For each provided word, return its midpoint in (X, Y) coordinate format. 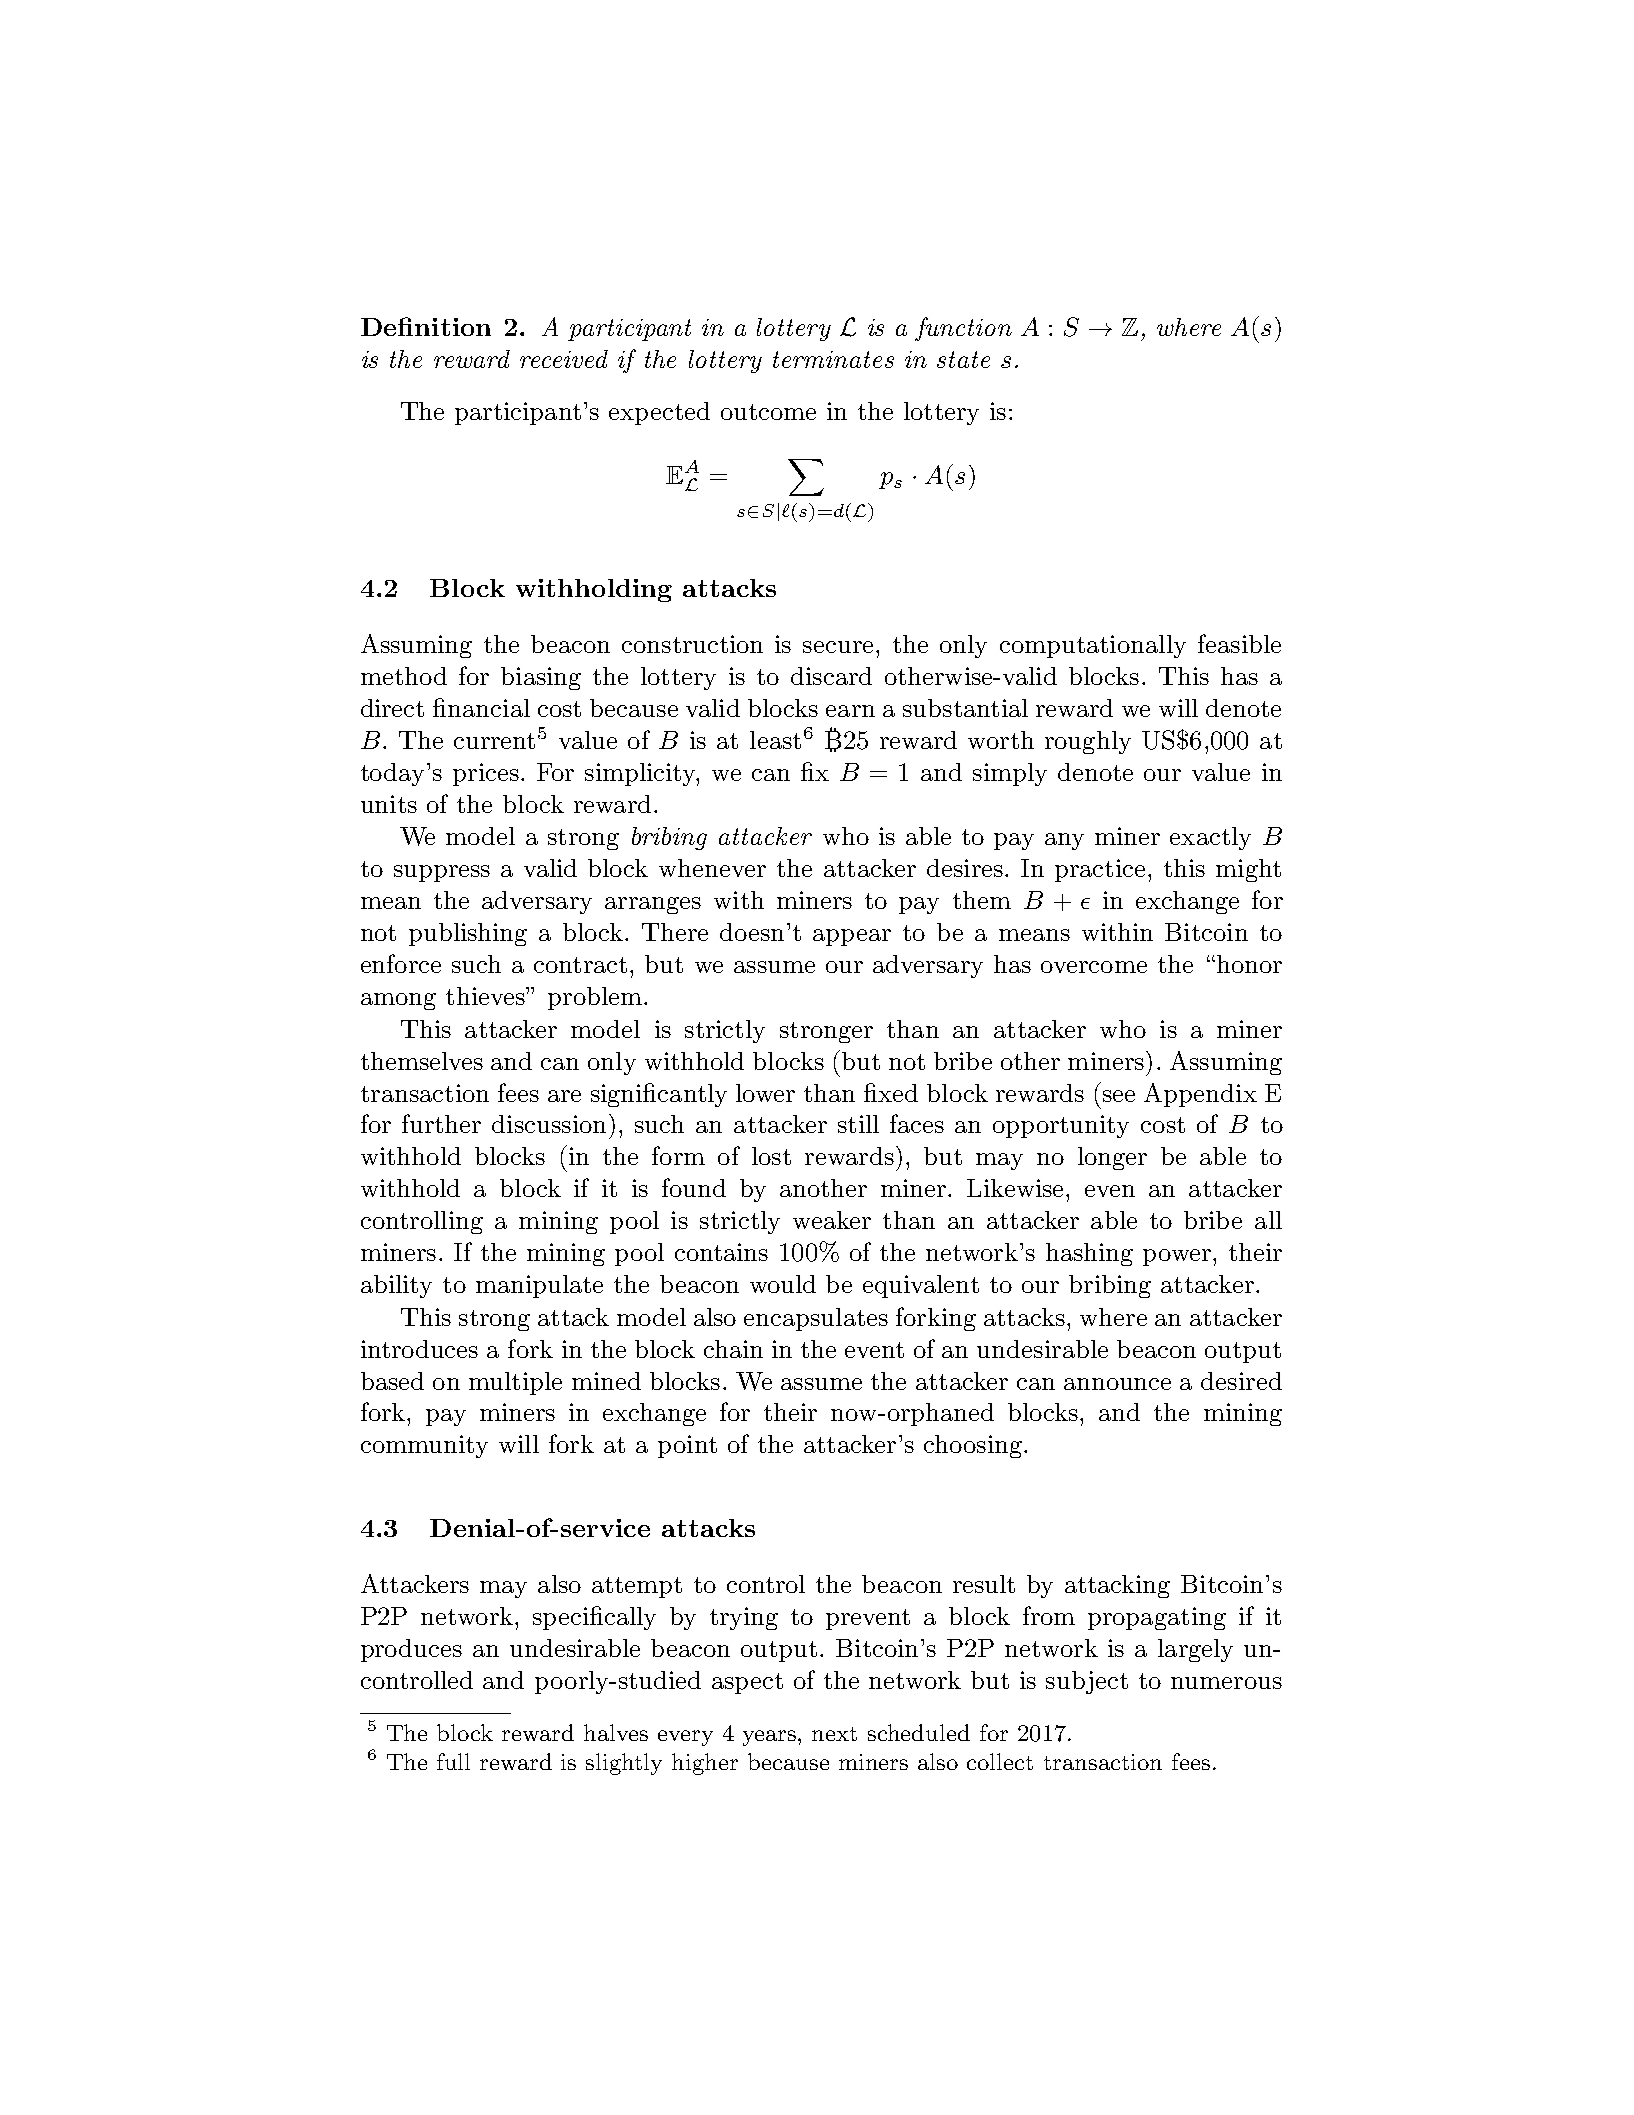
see (1119, 1096)
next (834, 1734)
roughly (1088, 742)
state (963, 359)
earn (850, 711)
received (564, 359)
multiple (515, 1383)
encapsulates (816, 1319)
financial (481, 707)
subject (1087, 1682)
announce (1117, 1384)
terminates (833, 359)
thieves (486, 996)
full (453, 1761)
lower (765, 1093)
